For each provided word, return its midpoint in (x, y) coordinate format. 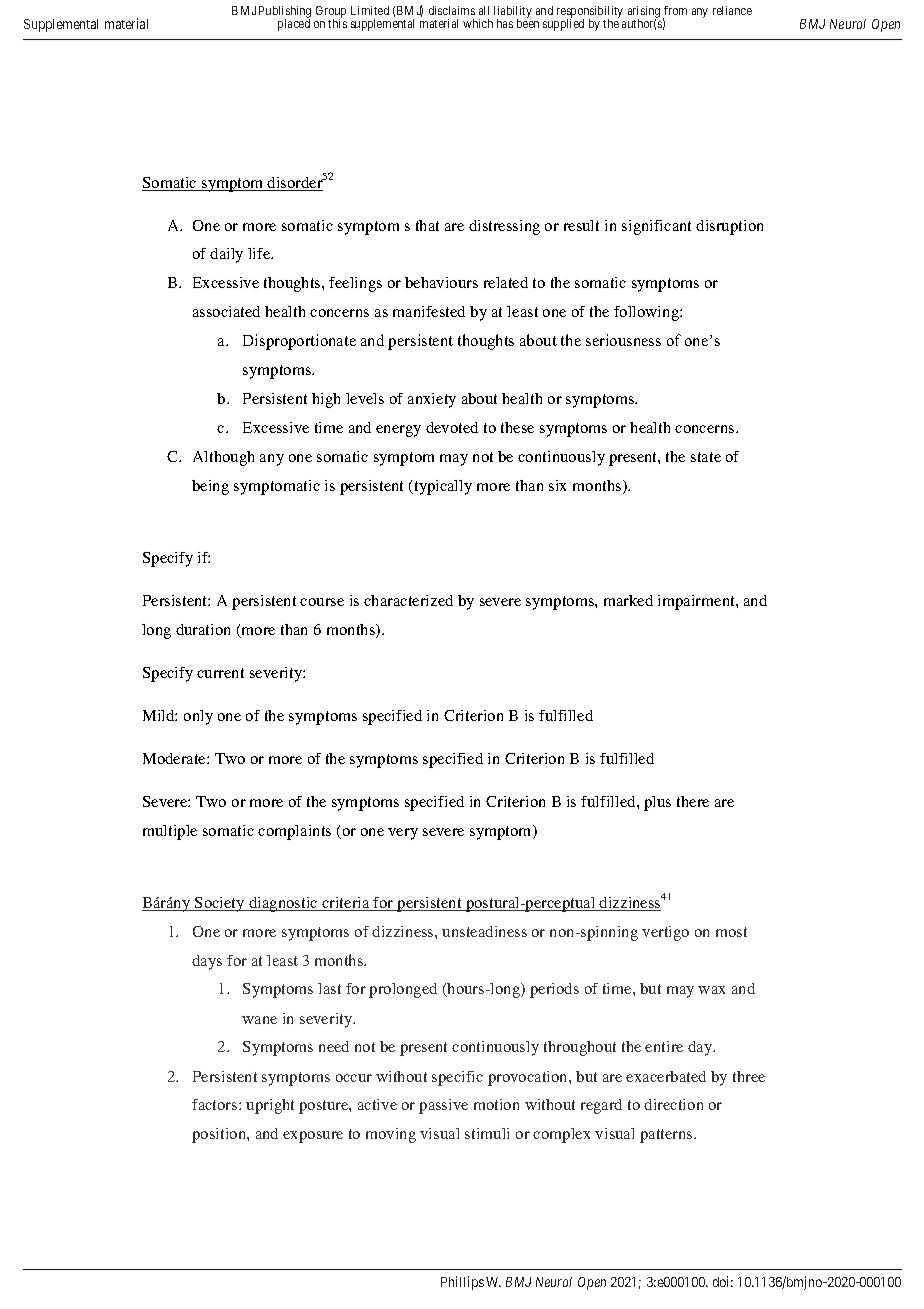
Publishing (285, 13)
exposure (313, 1137)
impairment (697, 602)
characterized (408, 600)
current (220, 673)
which (478, 23)
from (675, 10)
